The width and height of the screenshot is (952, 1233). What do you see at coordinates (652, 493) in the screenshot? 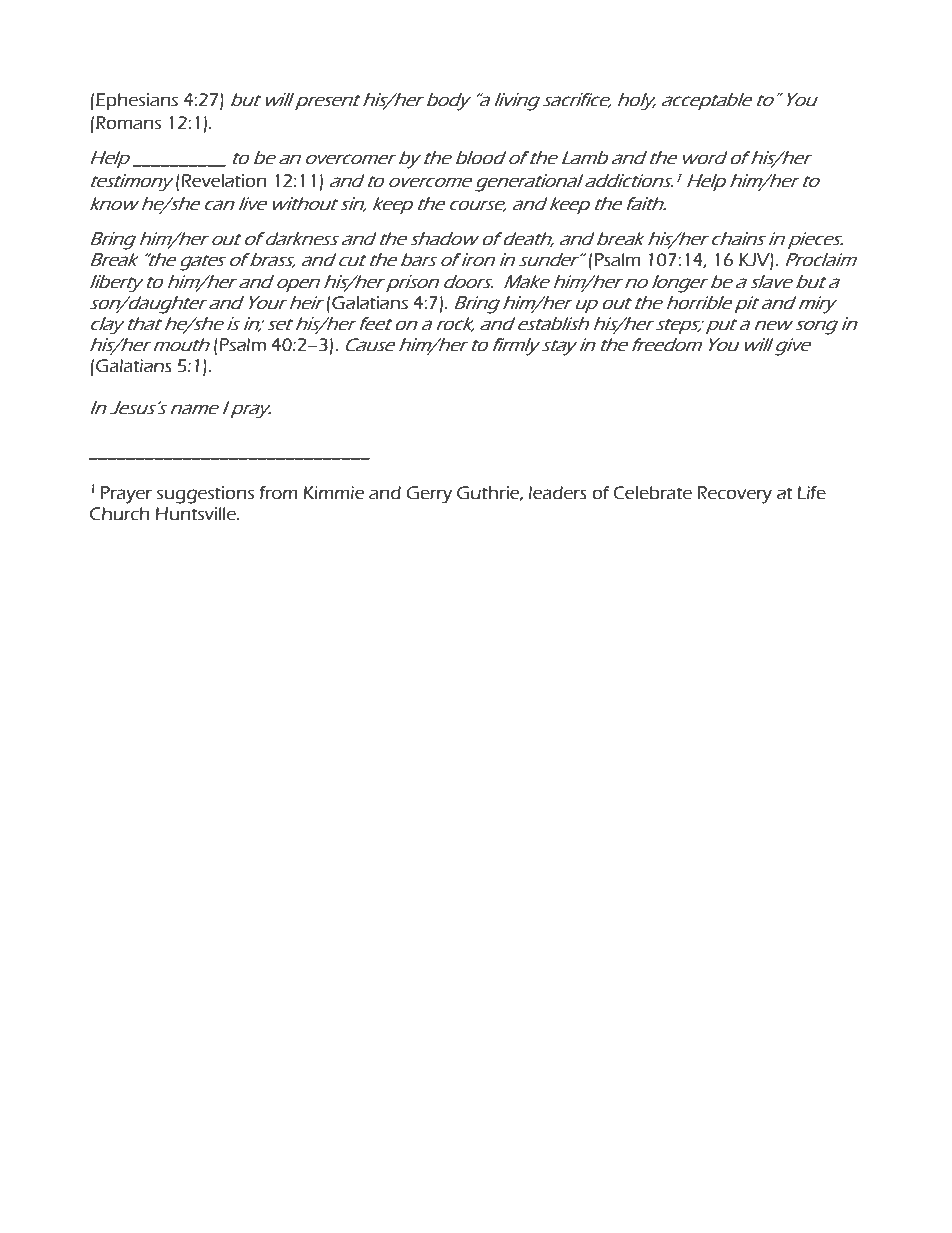
I see `Celebrate` at bounding box center [652, 493].
